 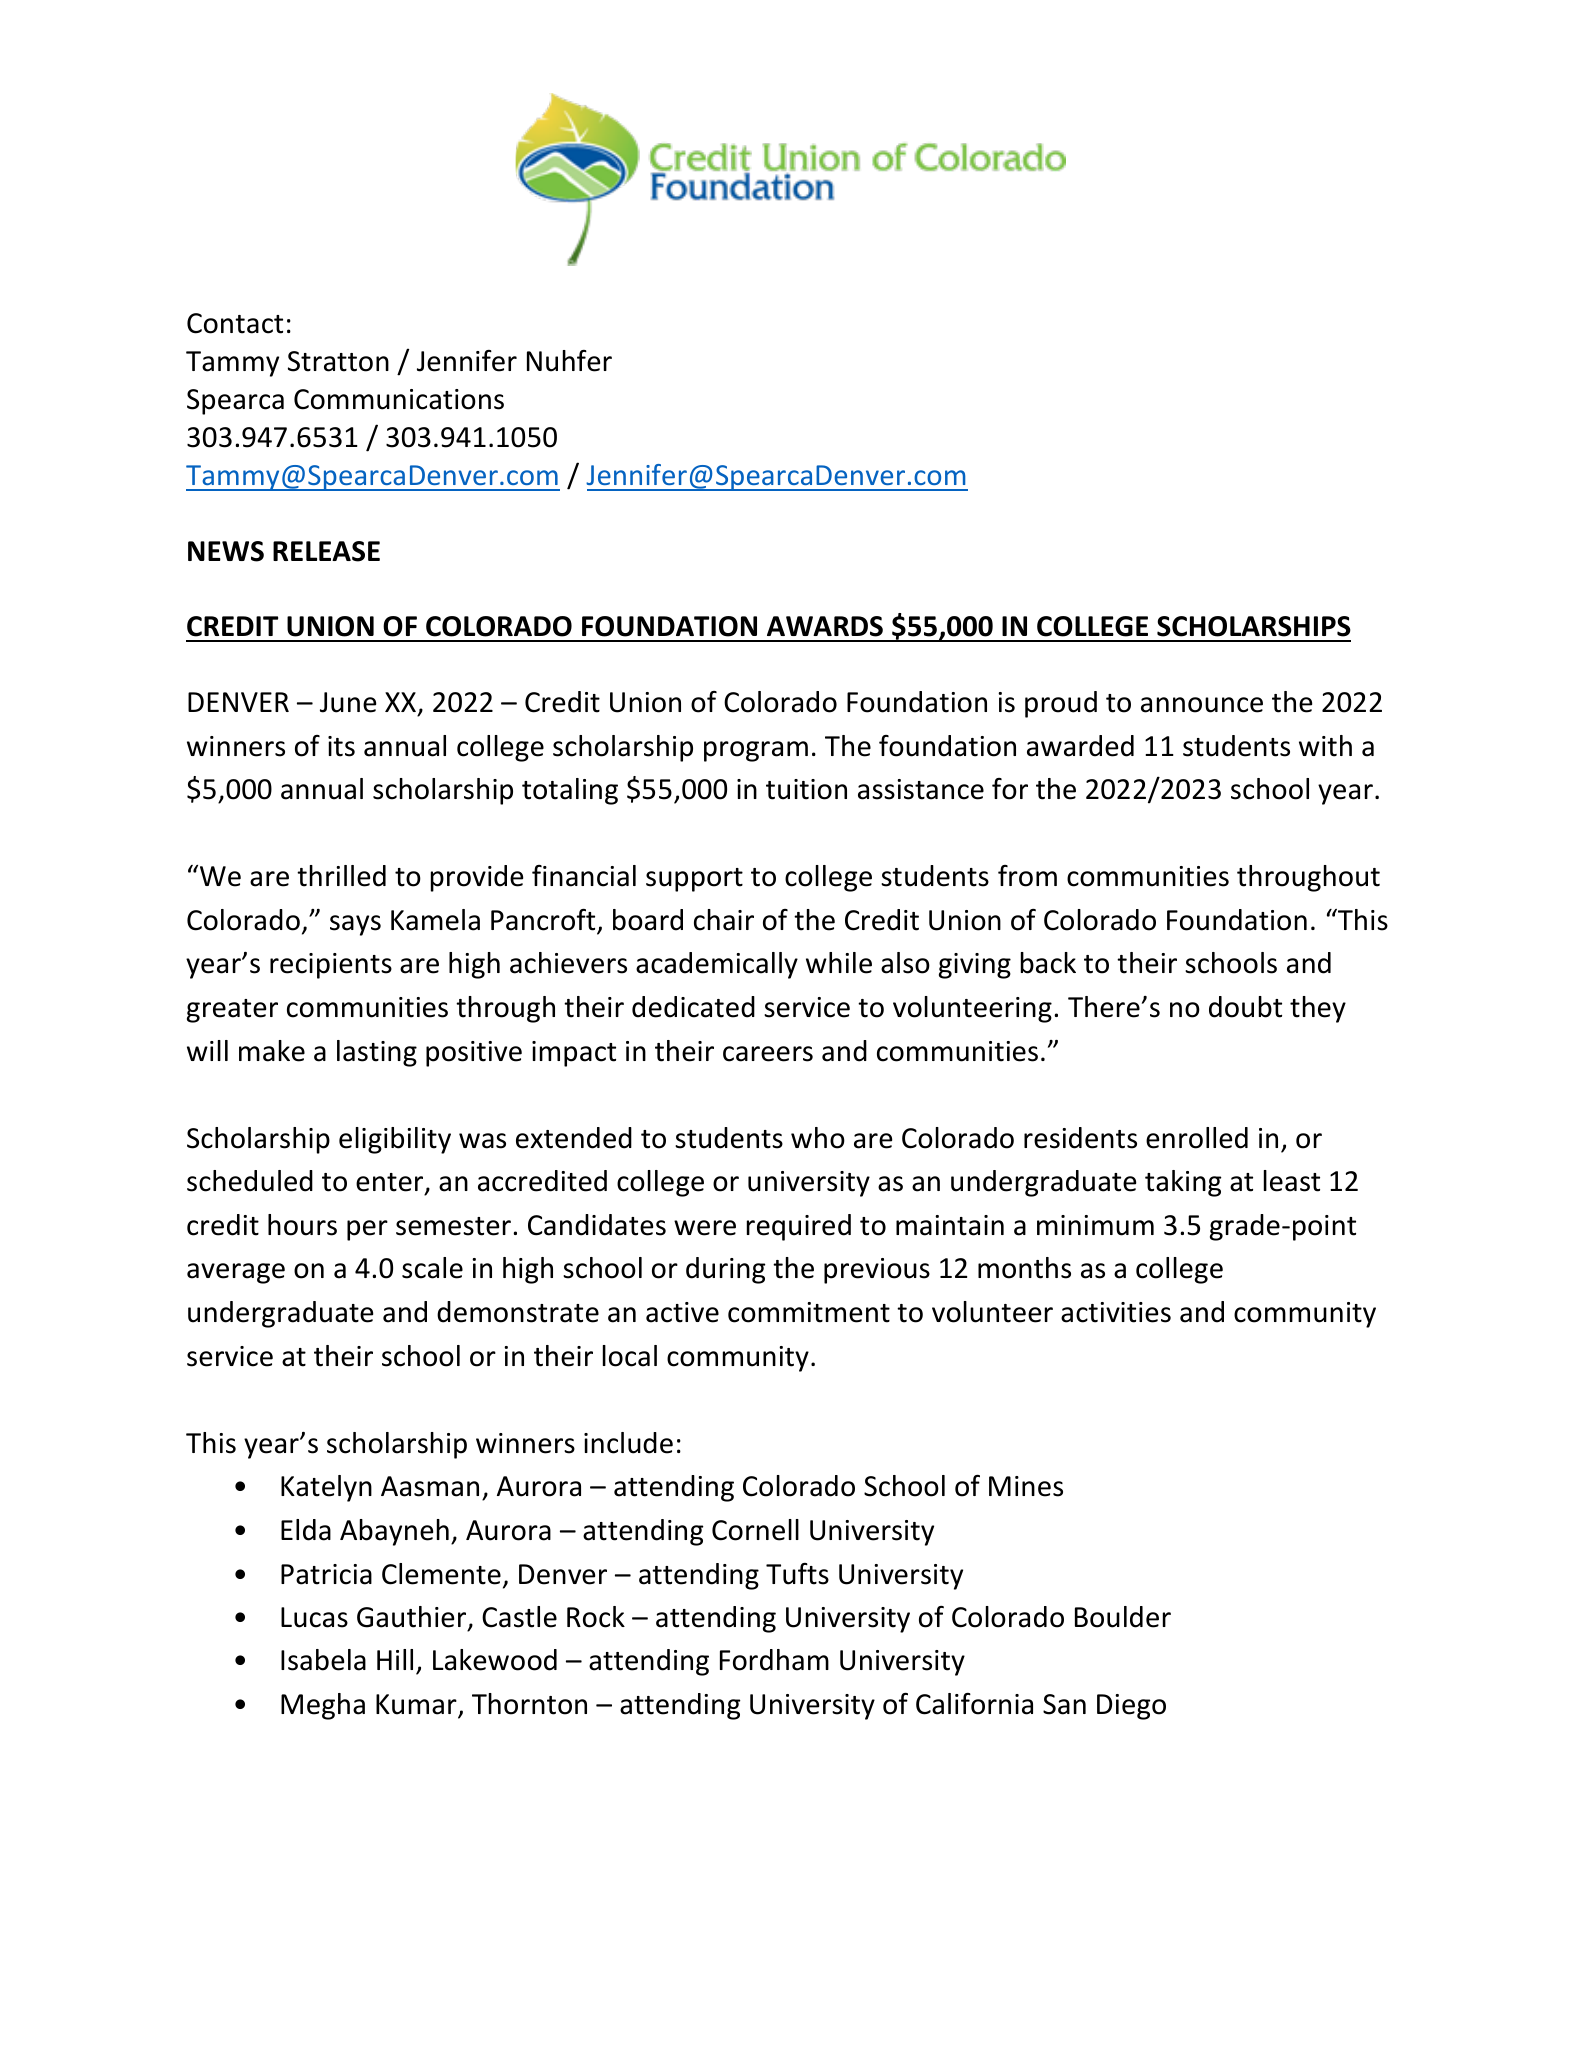 What do you see at coordinates (628, 1443) in the image?
I see `include` at bounding box center [628, 1443].
